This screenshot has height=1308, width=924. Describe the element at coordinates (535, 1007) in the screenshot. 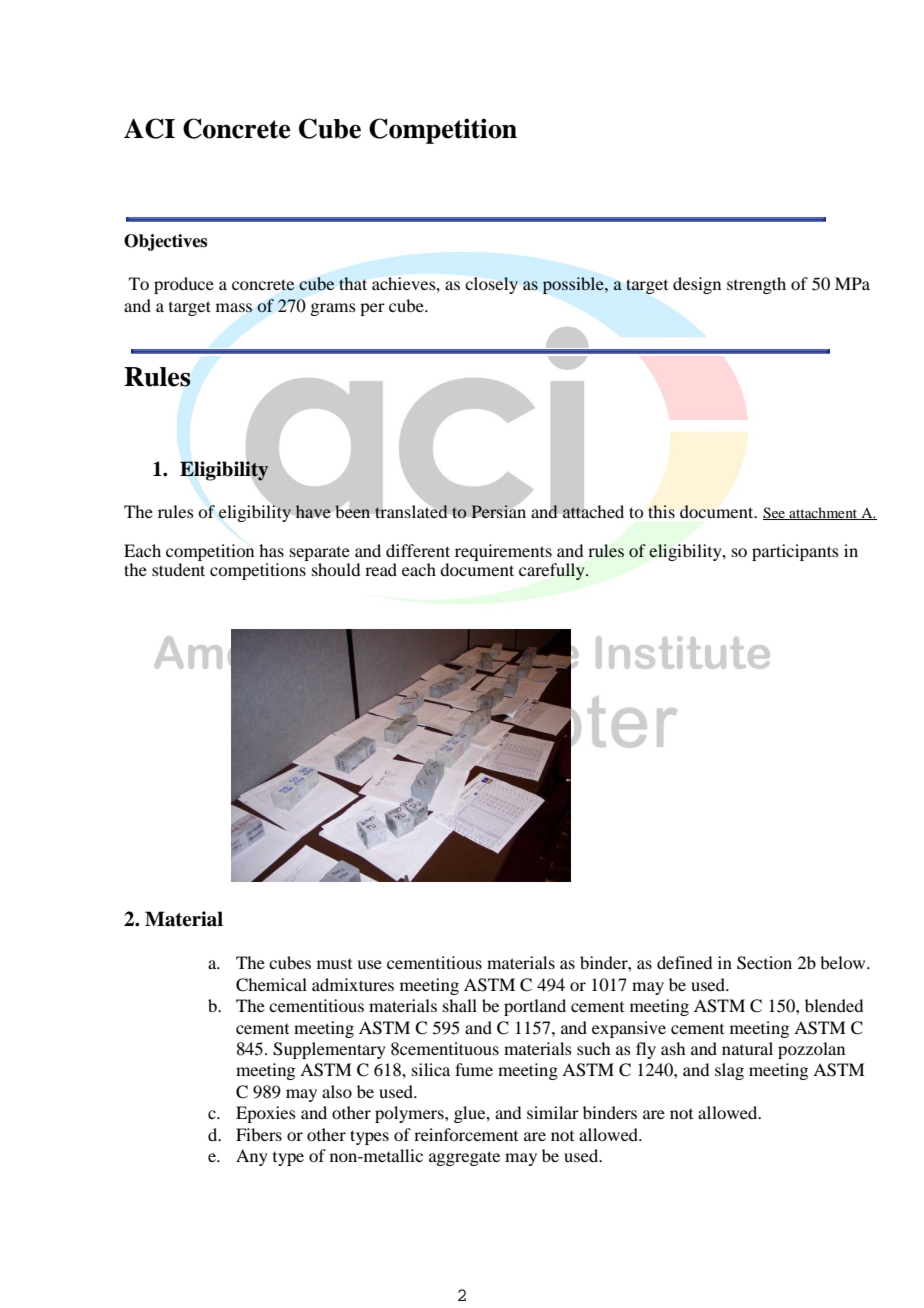

I see `portland` at that location.
